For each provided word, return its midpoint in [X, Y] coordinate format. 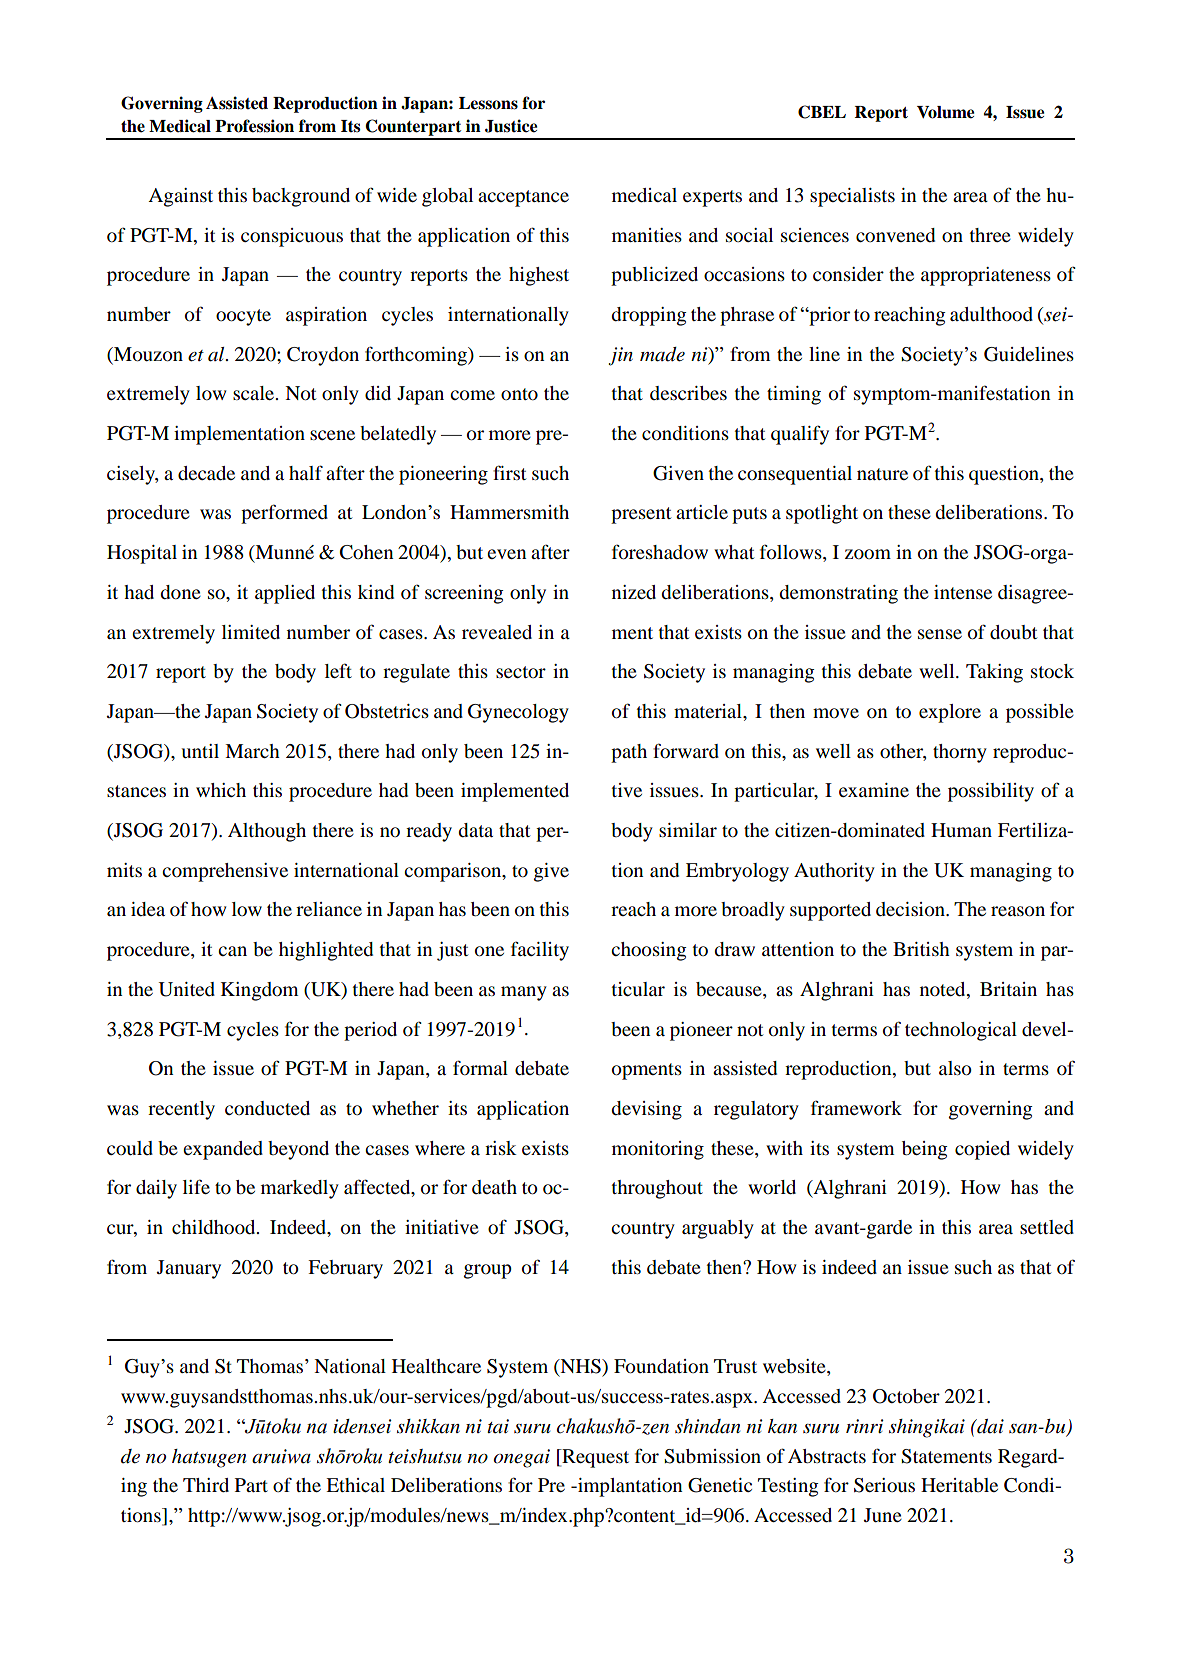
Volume [945, 112]
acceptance [523, 198]
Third [206, 1485]
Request [594, 1458]
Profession [254, 126]
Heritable [959, 1485]
